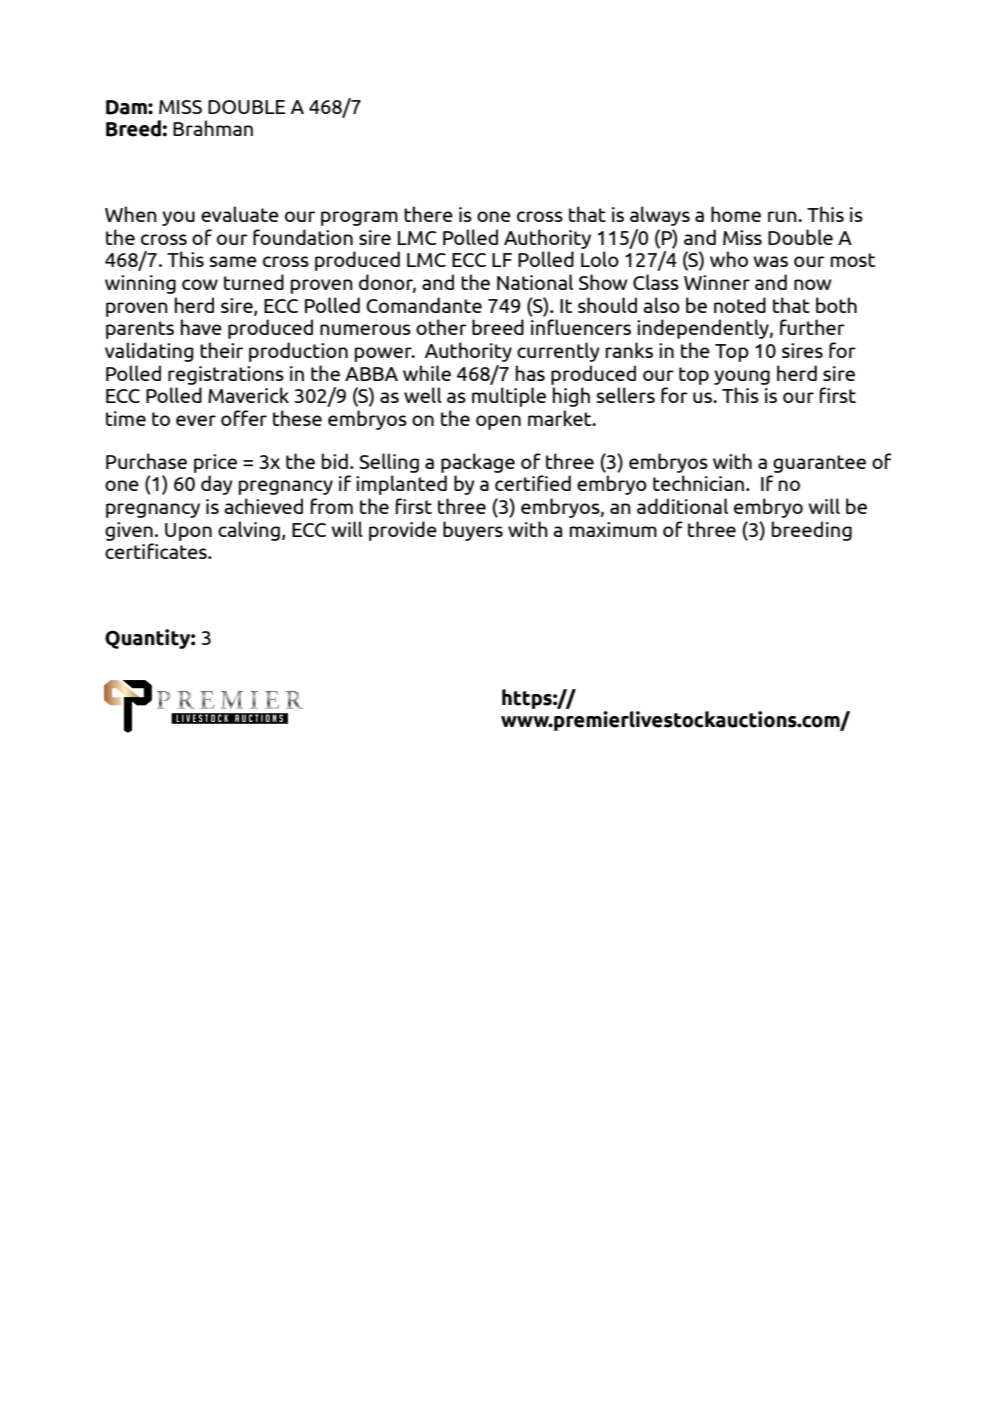 The width and height of the screenshot is (1002, 1418). Describe the element at coordinates (736, 214) in the screenshot. I see `home` at that location.
